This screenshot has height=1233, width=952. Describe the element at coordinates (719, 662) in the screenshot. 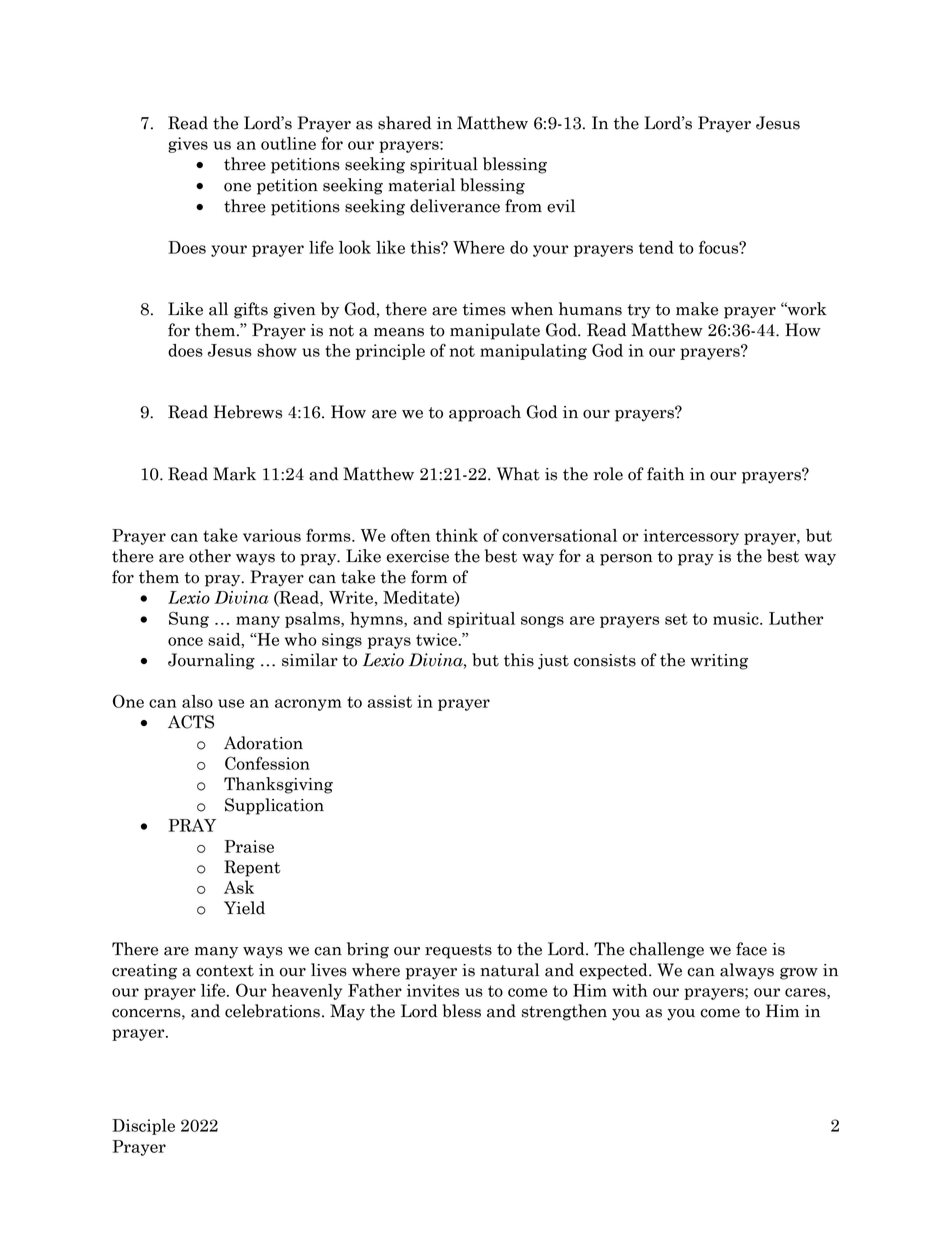

I see `writing` at that location.
